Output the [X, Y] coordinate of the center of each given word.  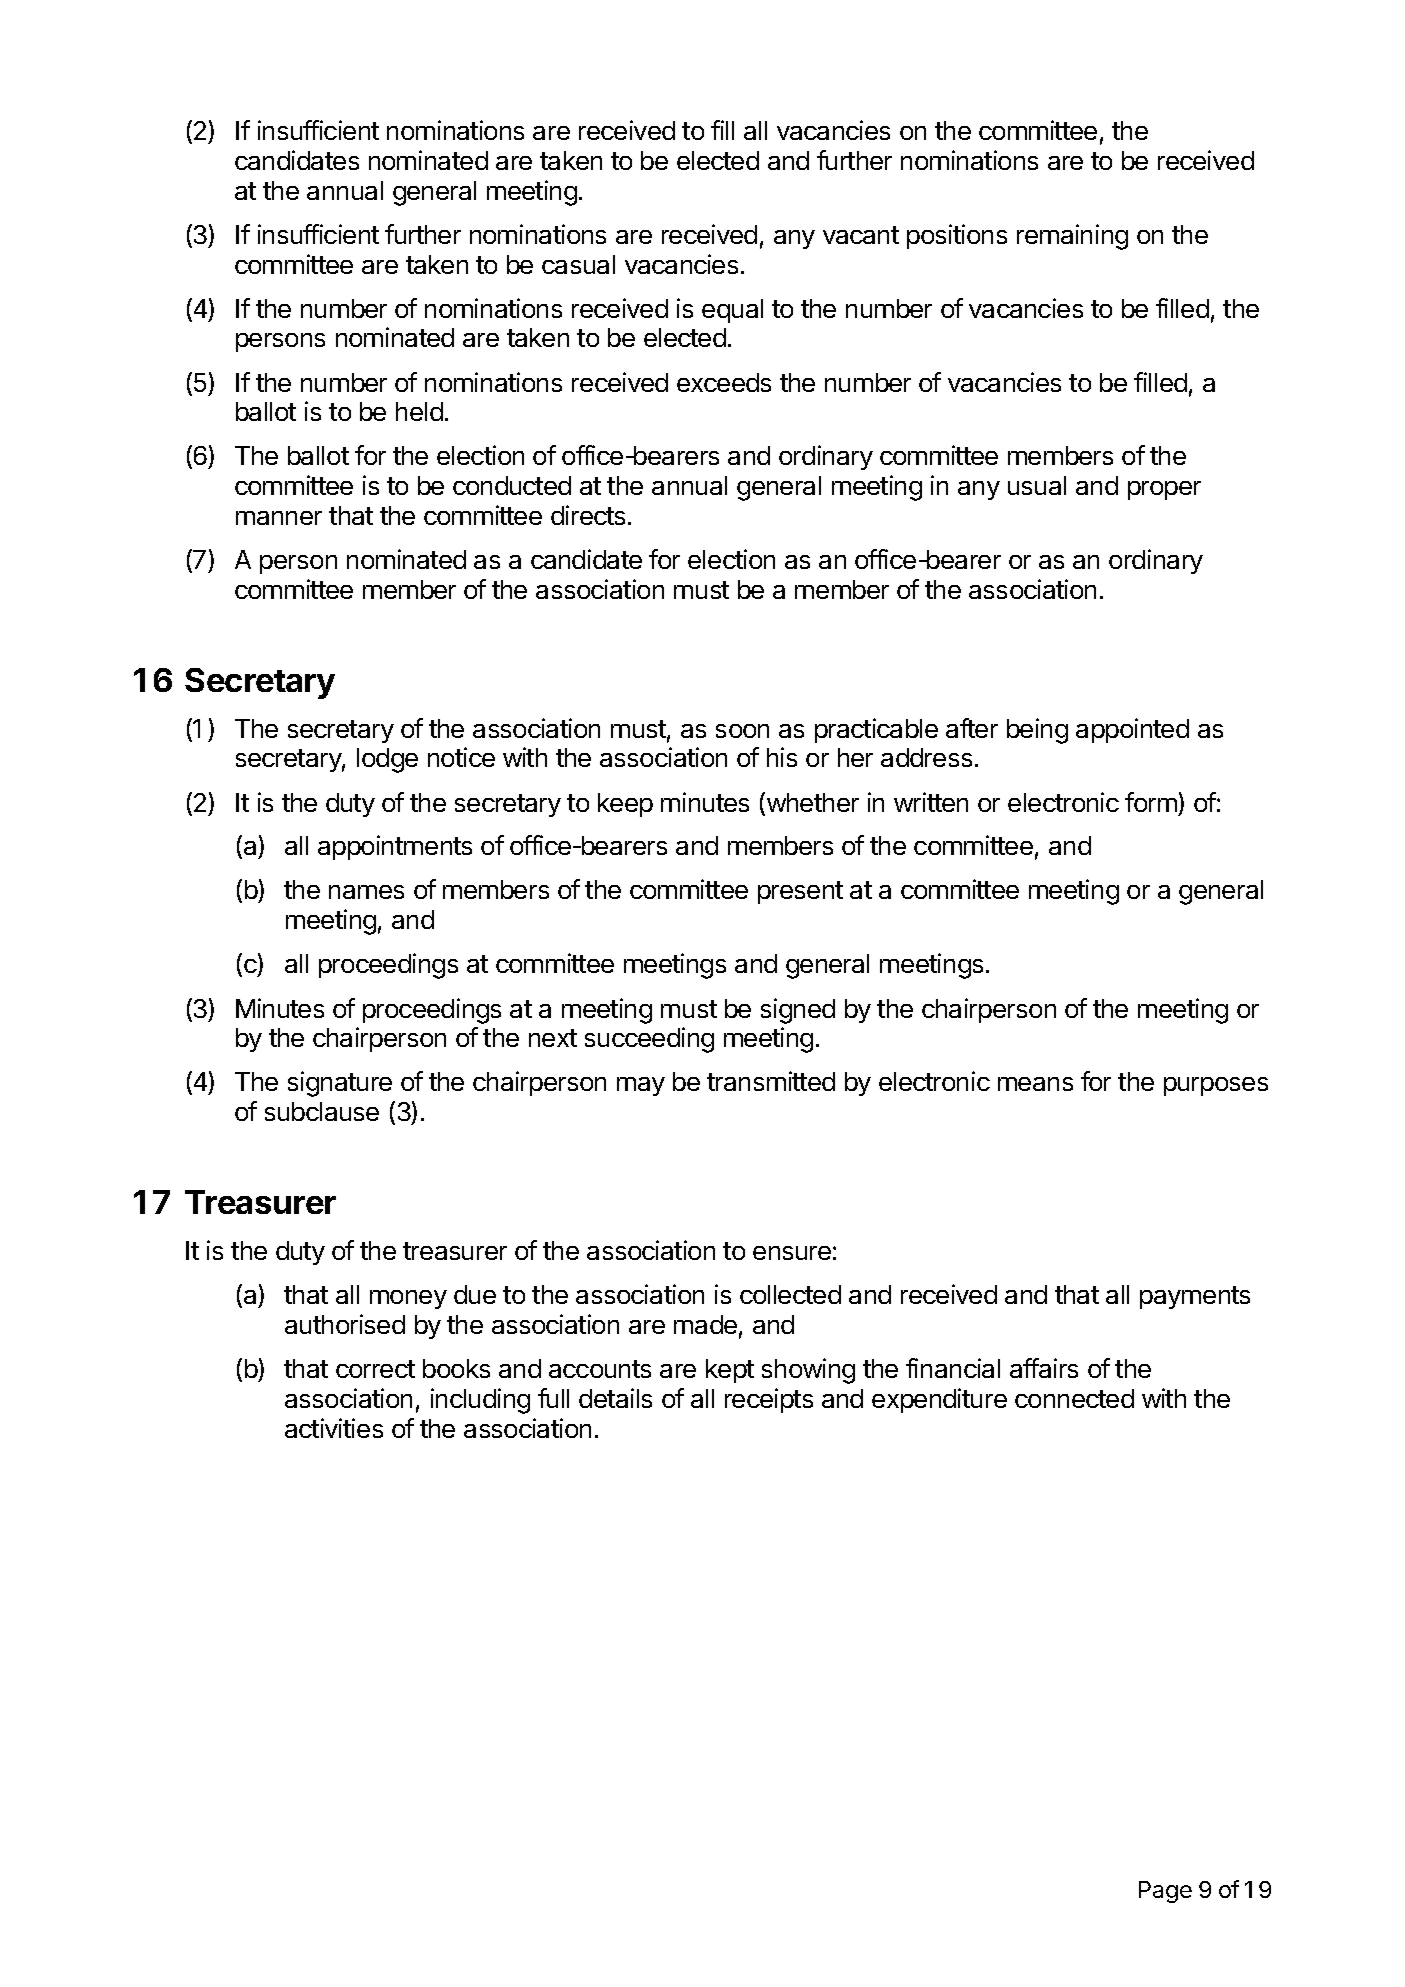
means [1035, 1084]
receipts [769, 1400]
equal [732, 311]
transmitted [771, 1081]
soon [742, 731]
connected [1074, 1398]
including [480, 1401]
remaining [1072, 237]
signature [340, 1084]
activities [334, 1428]
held [419, 411]
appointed [1132, 730]
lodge [387, 760]
